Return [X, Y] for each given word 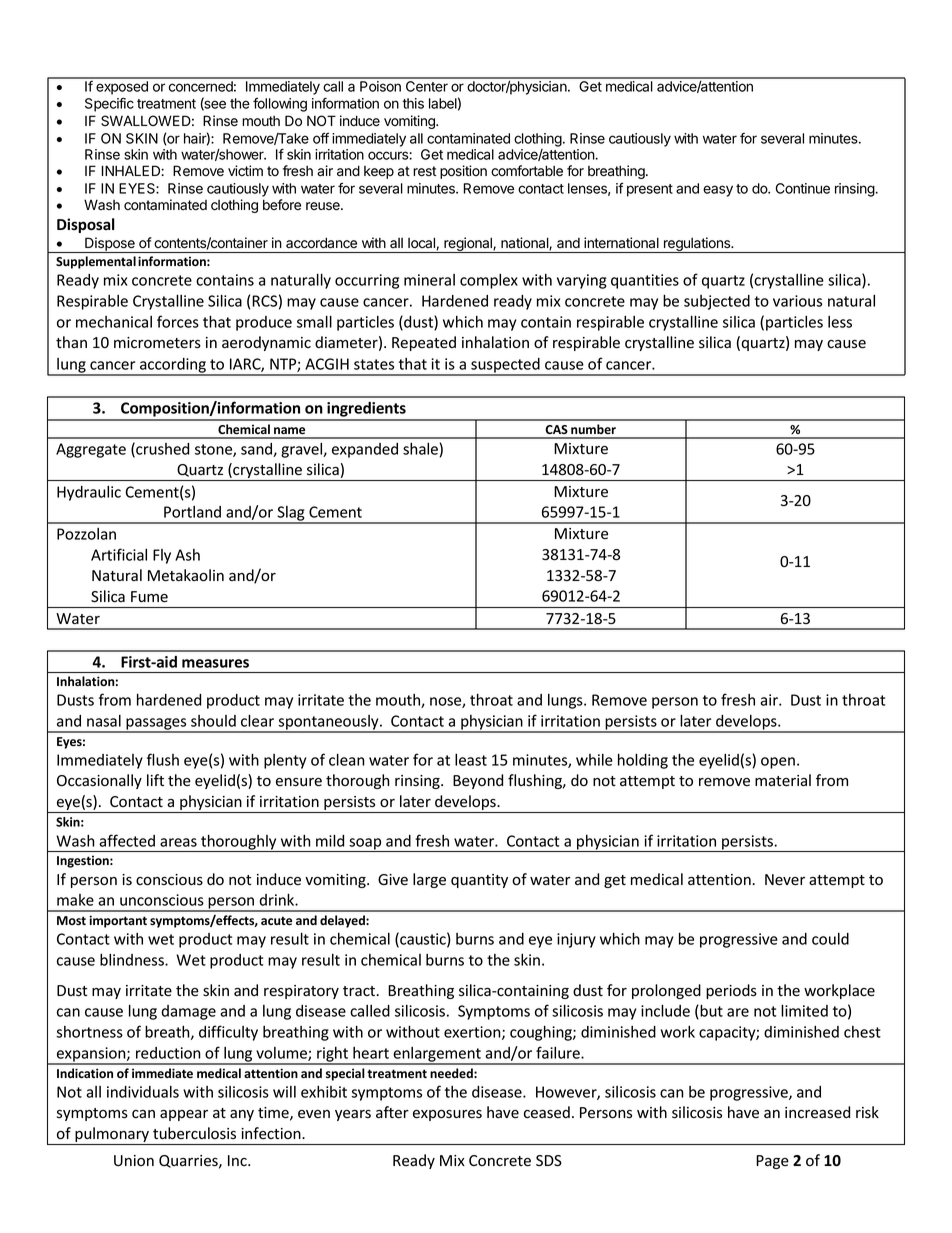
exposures [447, 1115]
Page [772, 1162]
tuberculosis [194, 1133]
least [471, 760]
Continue [802, 188]
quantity [479, 881]
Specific [109, 105]
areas [178, 842]
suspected [505, 366]
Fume [149, 597]
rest [424, 171]
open [778, 763]
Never [785, 880]
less [840, 322]
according [173, 366]
